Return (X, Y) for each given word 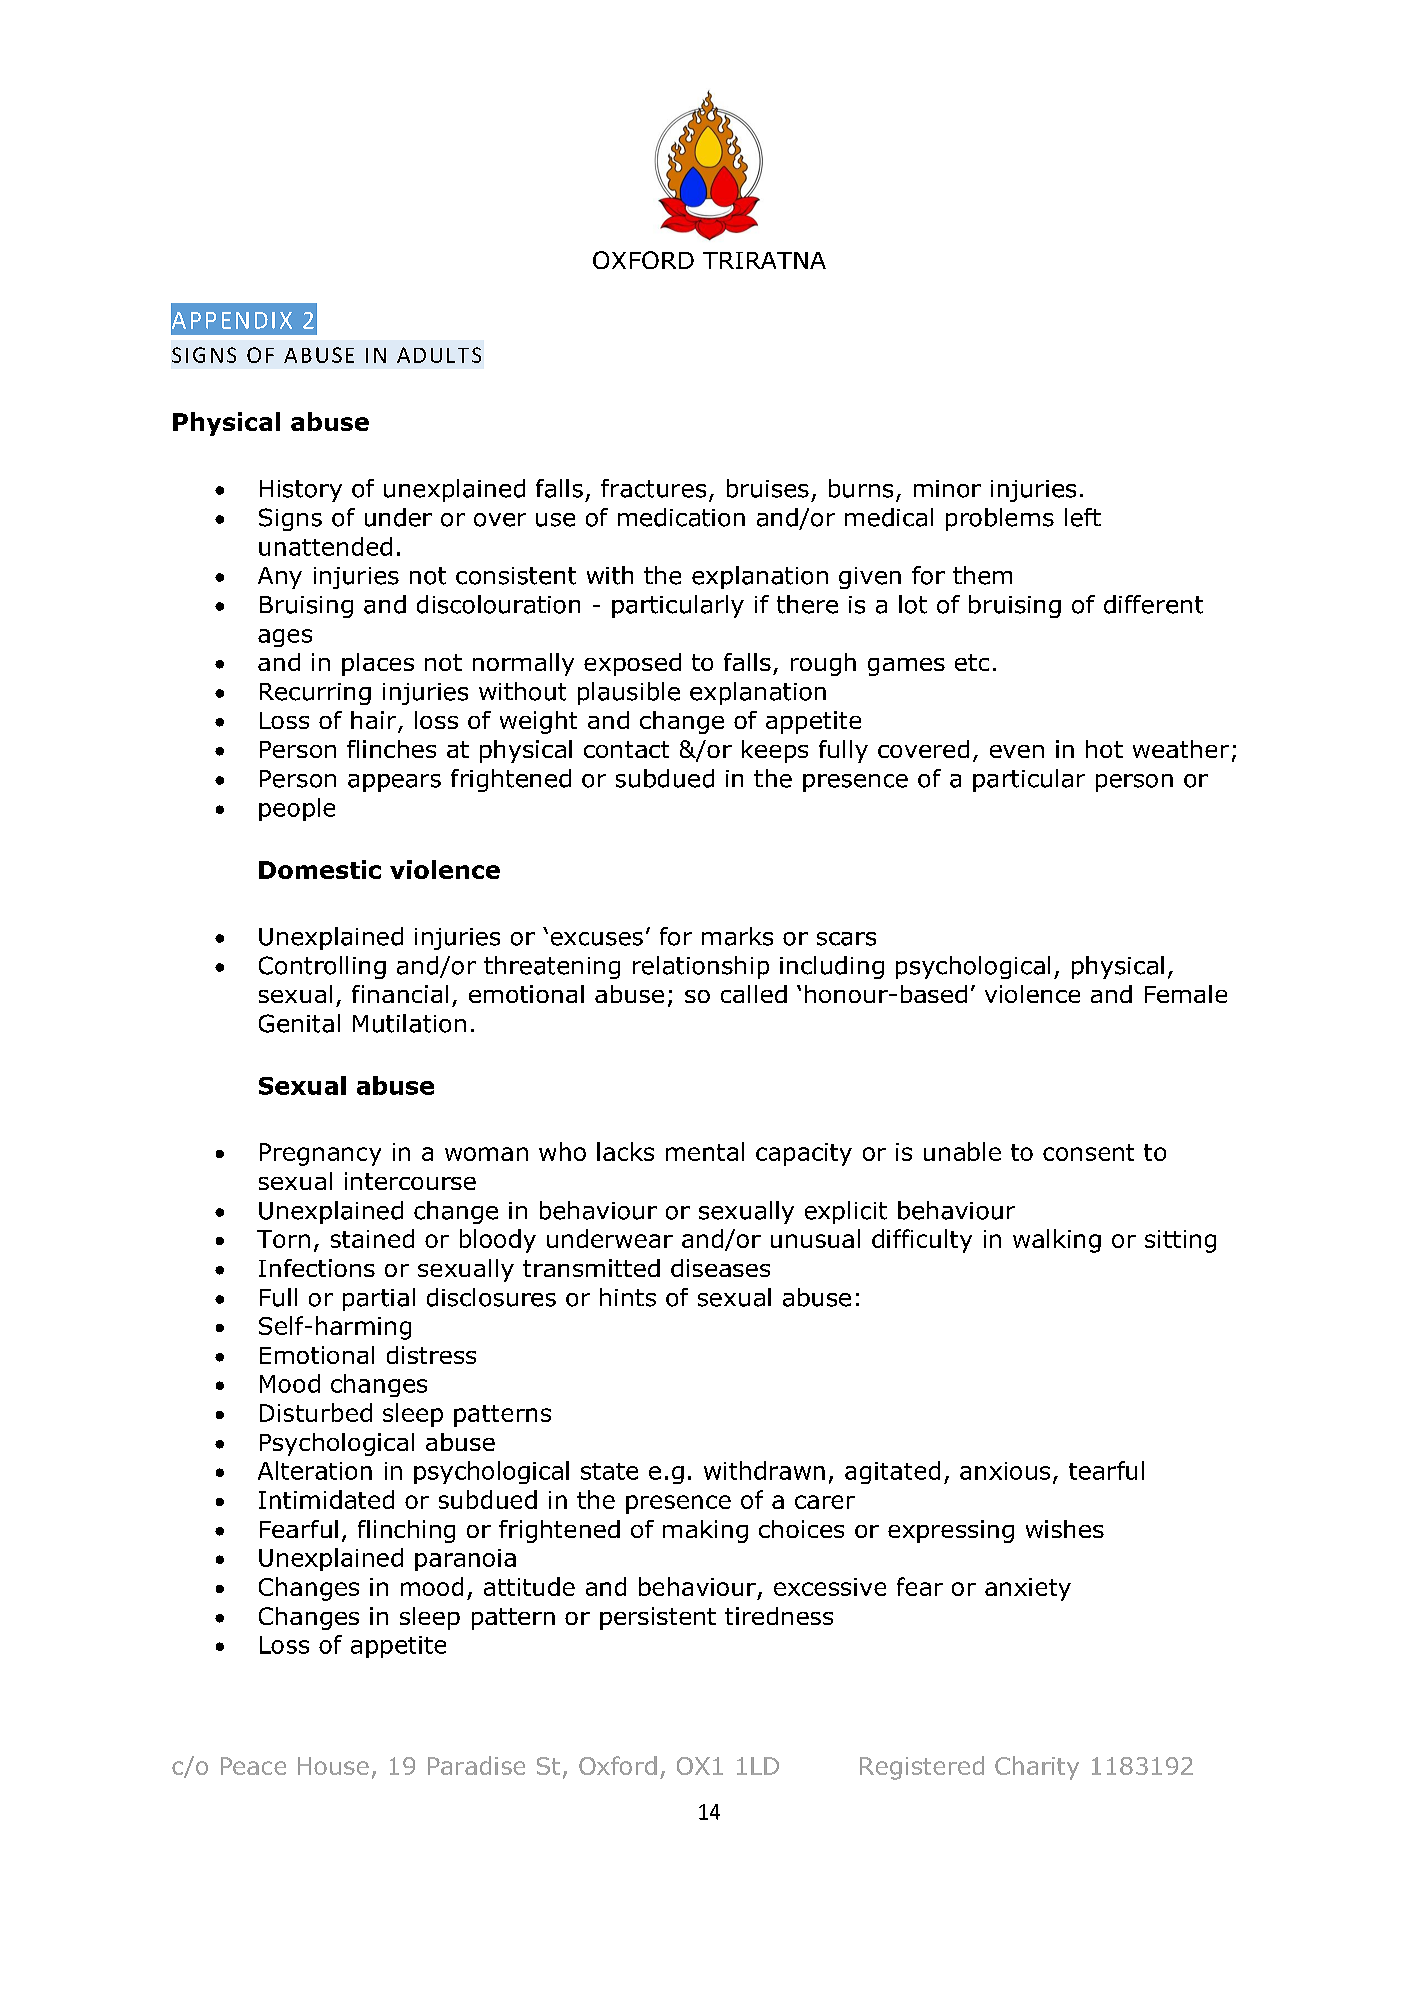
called (754, 994)
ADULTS (439, 355)
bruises (768, 488)
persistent (658, 1618)
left (1083, 517)
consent (1088, 1152)
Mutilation (409, 1023)
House (333, 1766)
